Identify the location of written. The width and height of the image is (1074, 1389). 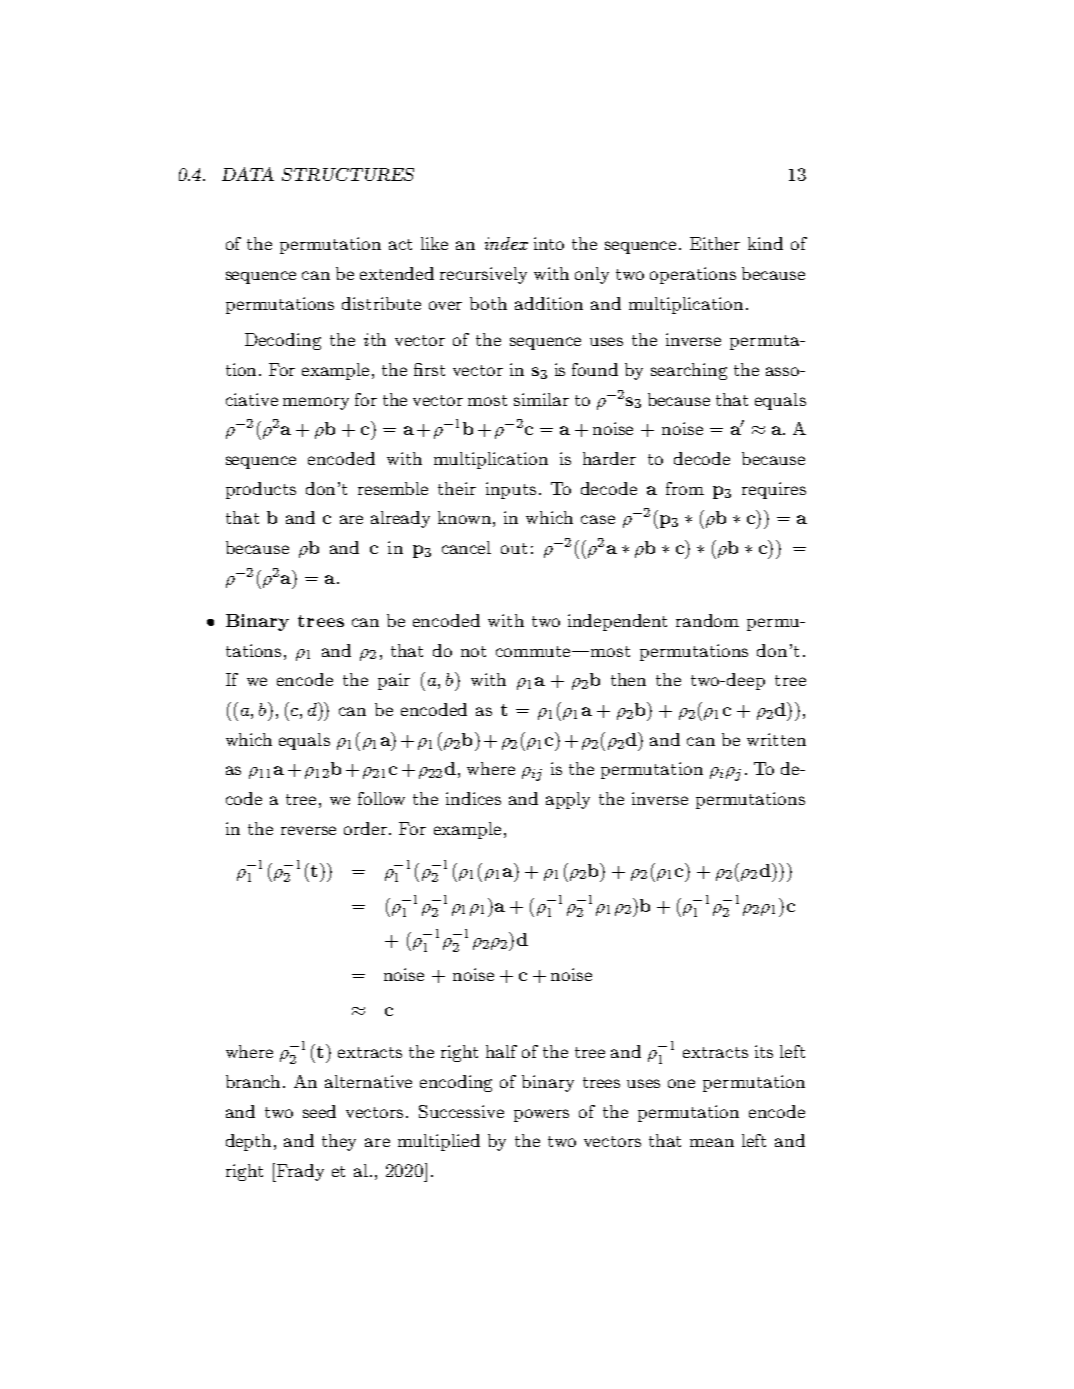
(776, 739).
